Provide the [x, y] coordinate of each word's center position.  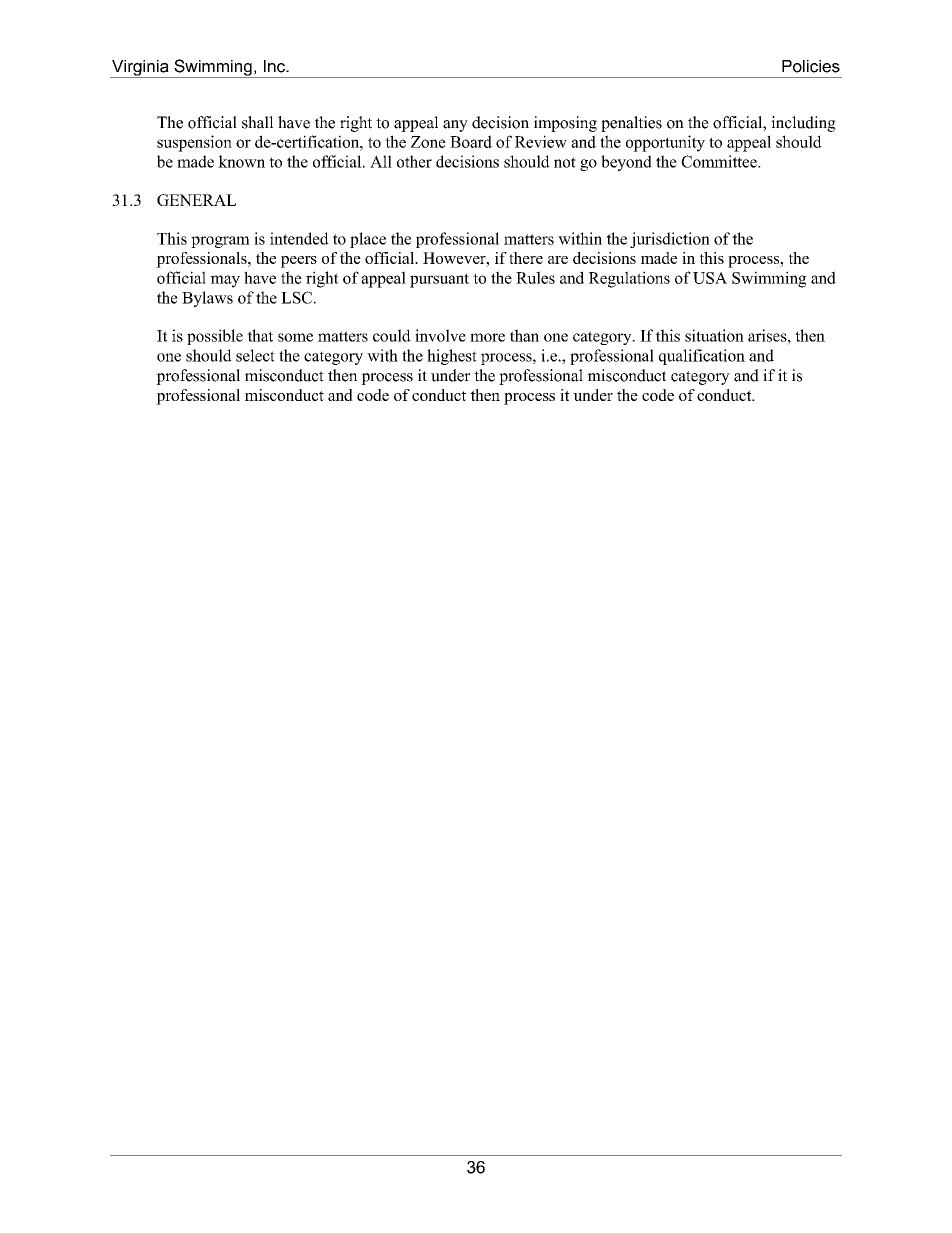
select [255, 355]
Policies [811, 66]
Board [471, 141]
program [220, 242]
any [455, 126]
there [526, 258]
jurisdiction [670, 240]
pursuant [439, 280]
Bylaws [207, 299]
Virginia [140, 69]
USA [710, 278]
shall [257, 122]
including [803, 124]
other [414, 161]
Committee [720, 161]
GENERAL [196, 200]
